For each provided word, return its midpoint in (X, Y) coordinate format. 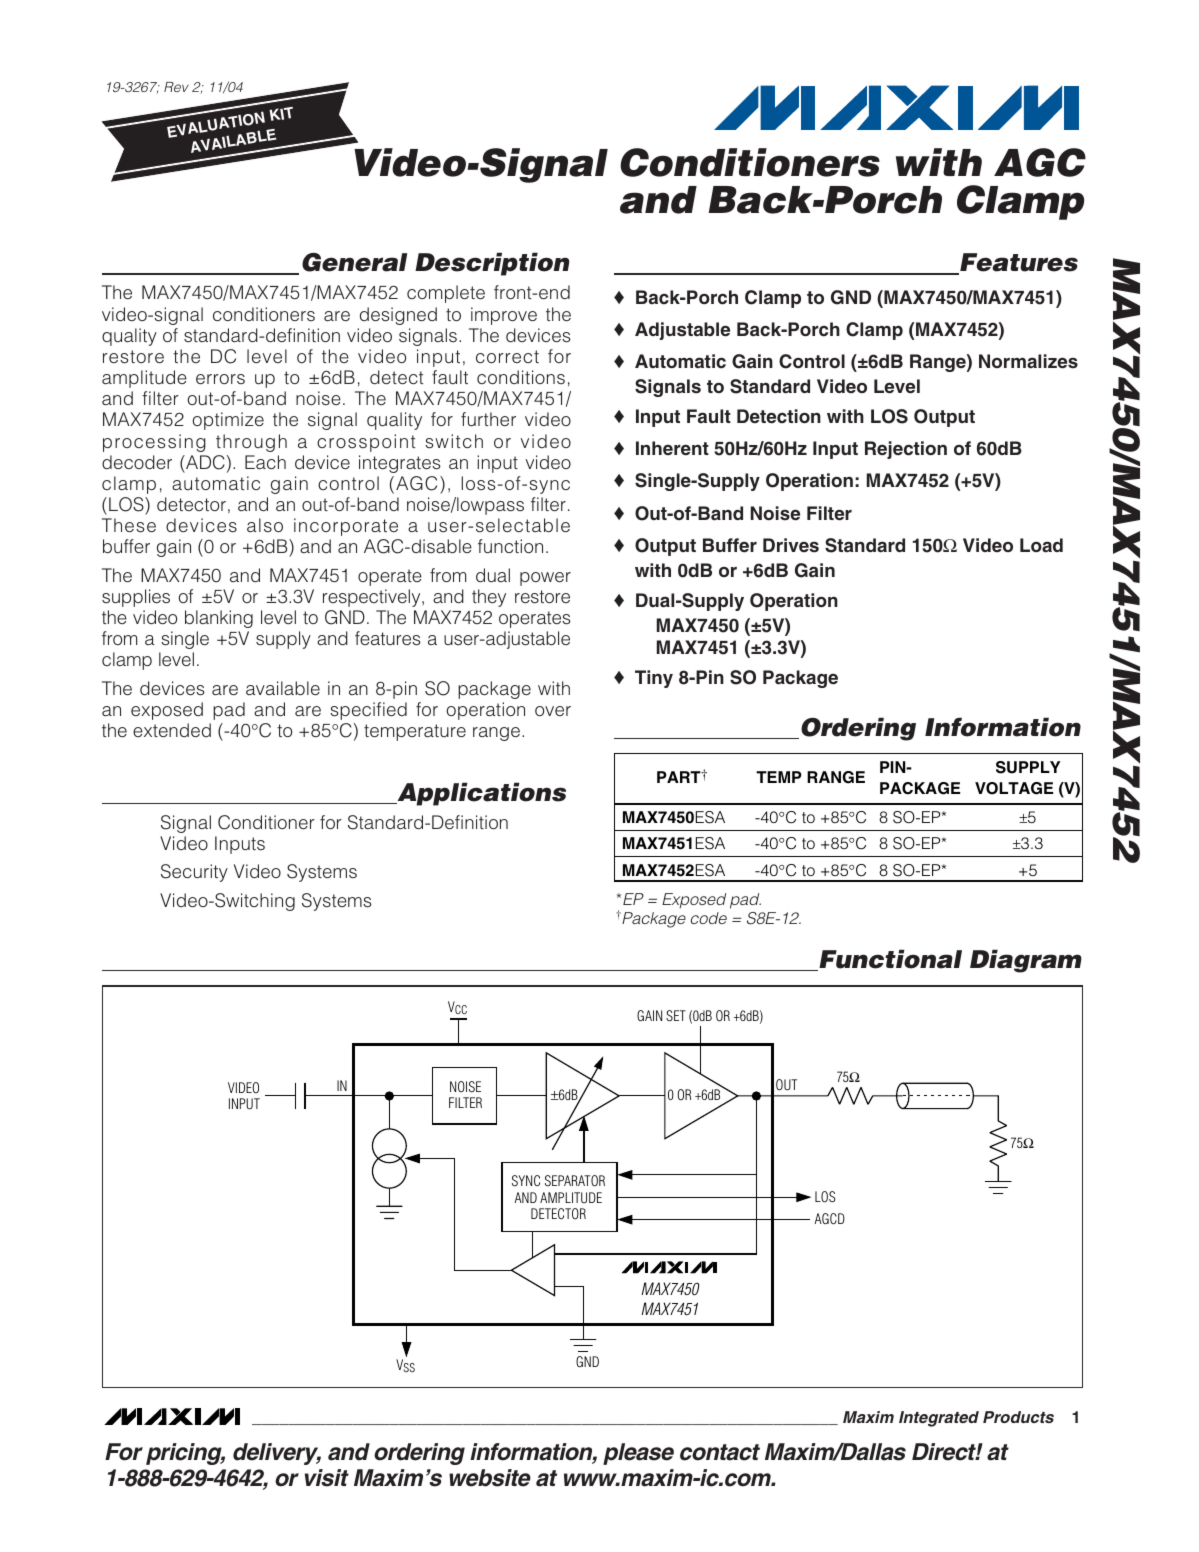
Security (194, 873)
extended (172, 730)
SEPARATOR (575, 1181)
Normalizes (1028, 361)
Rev (176, 87)
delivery (277, 1454)
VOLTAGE (1014, 788)
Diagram (1026, 961)
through (251, 443)
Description (492, 264)
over (553, 711)
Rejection (906, 450)
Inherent (672, 448)
